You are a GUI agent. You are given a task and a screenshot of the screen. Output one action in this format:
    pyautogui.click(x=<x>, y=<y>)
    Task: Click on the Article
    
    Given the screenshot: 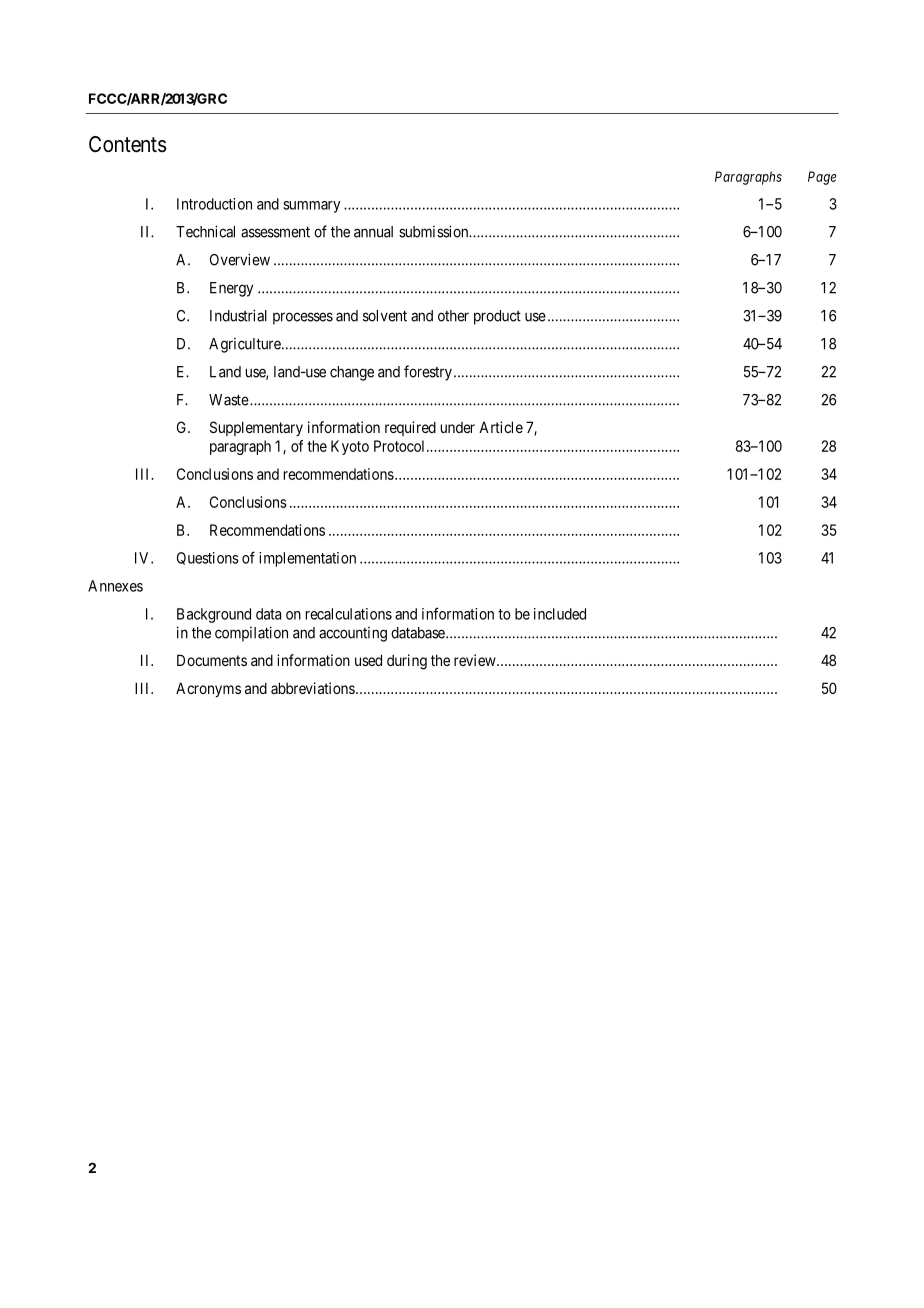 What is the action you would take?
    pyautogui.click(x=501, y=427)
